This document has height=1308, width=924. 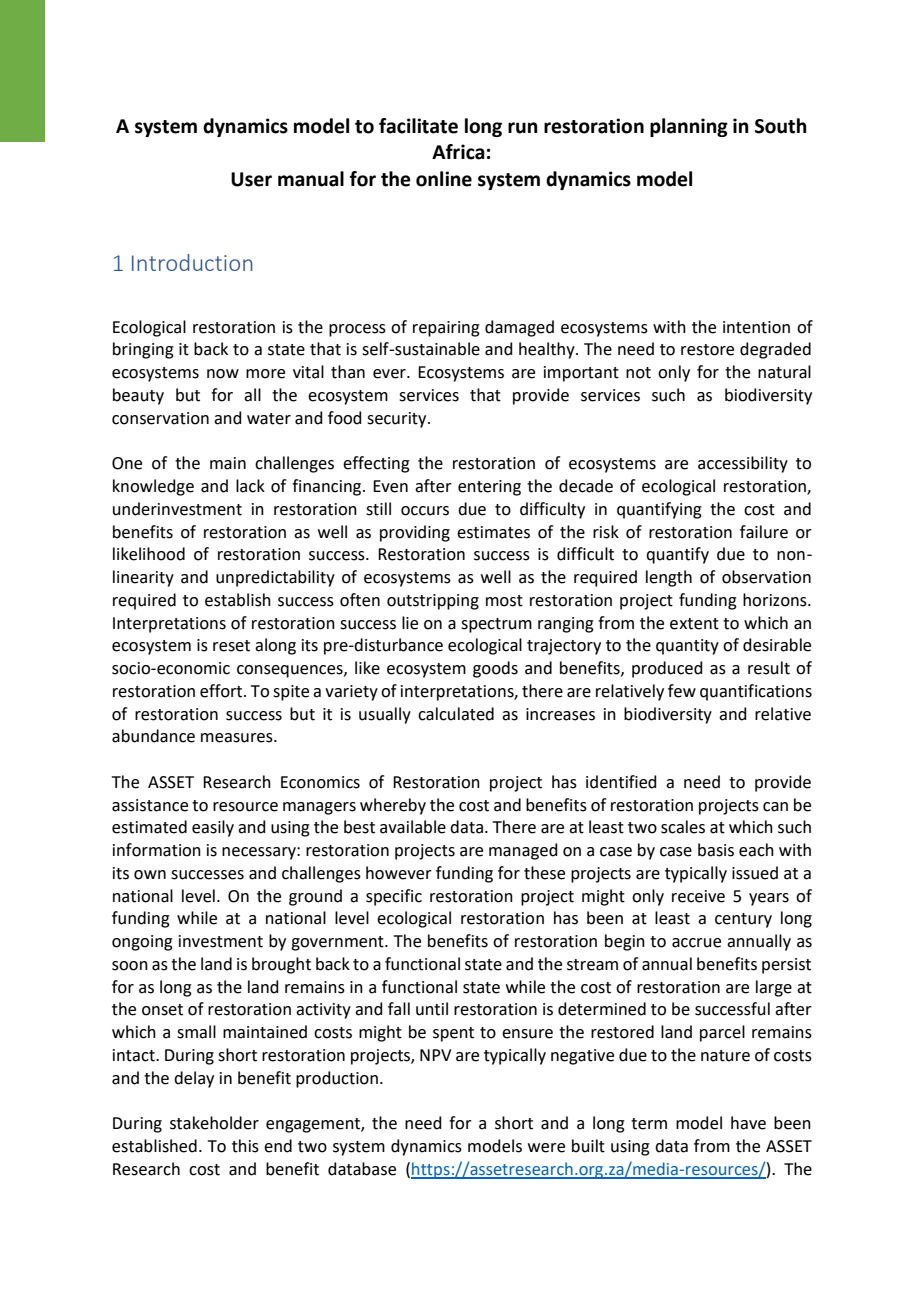 What do you see at coordinates (214, 1123) in the document?
I see `stakeholder` at bounding box center [214, 1123].
